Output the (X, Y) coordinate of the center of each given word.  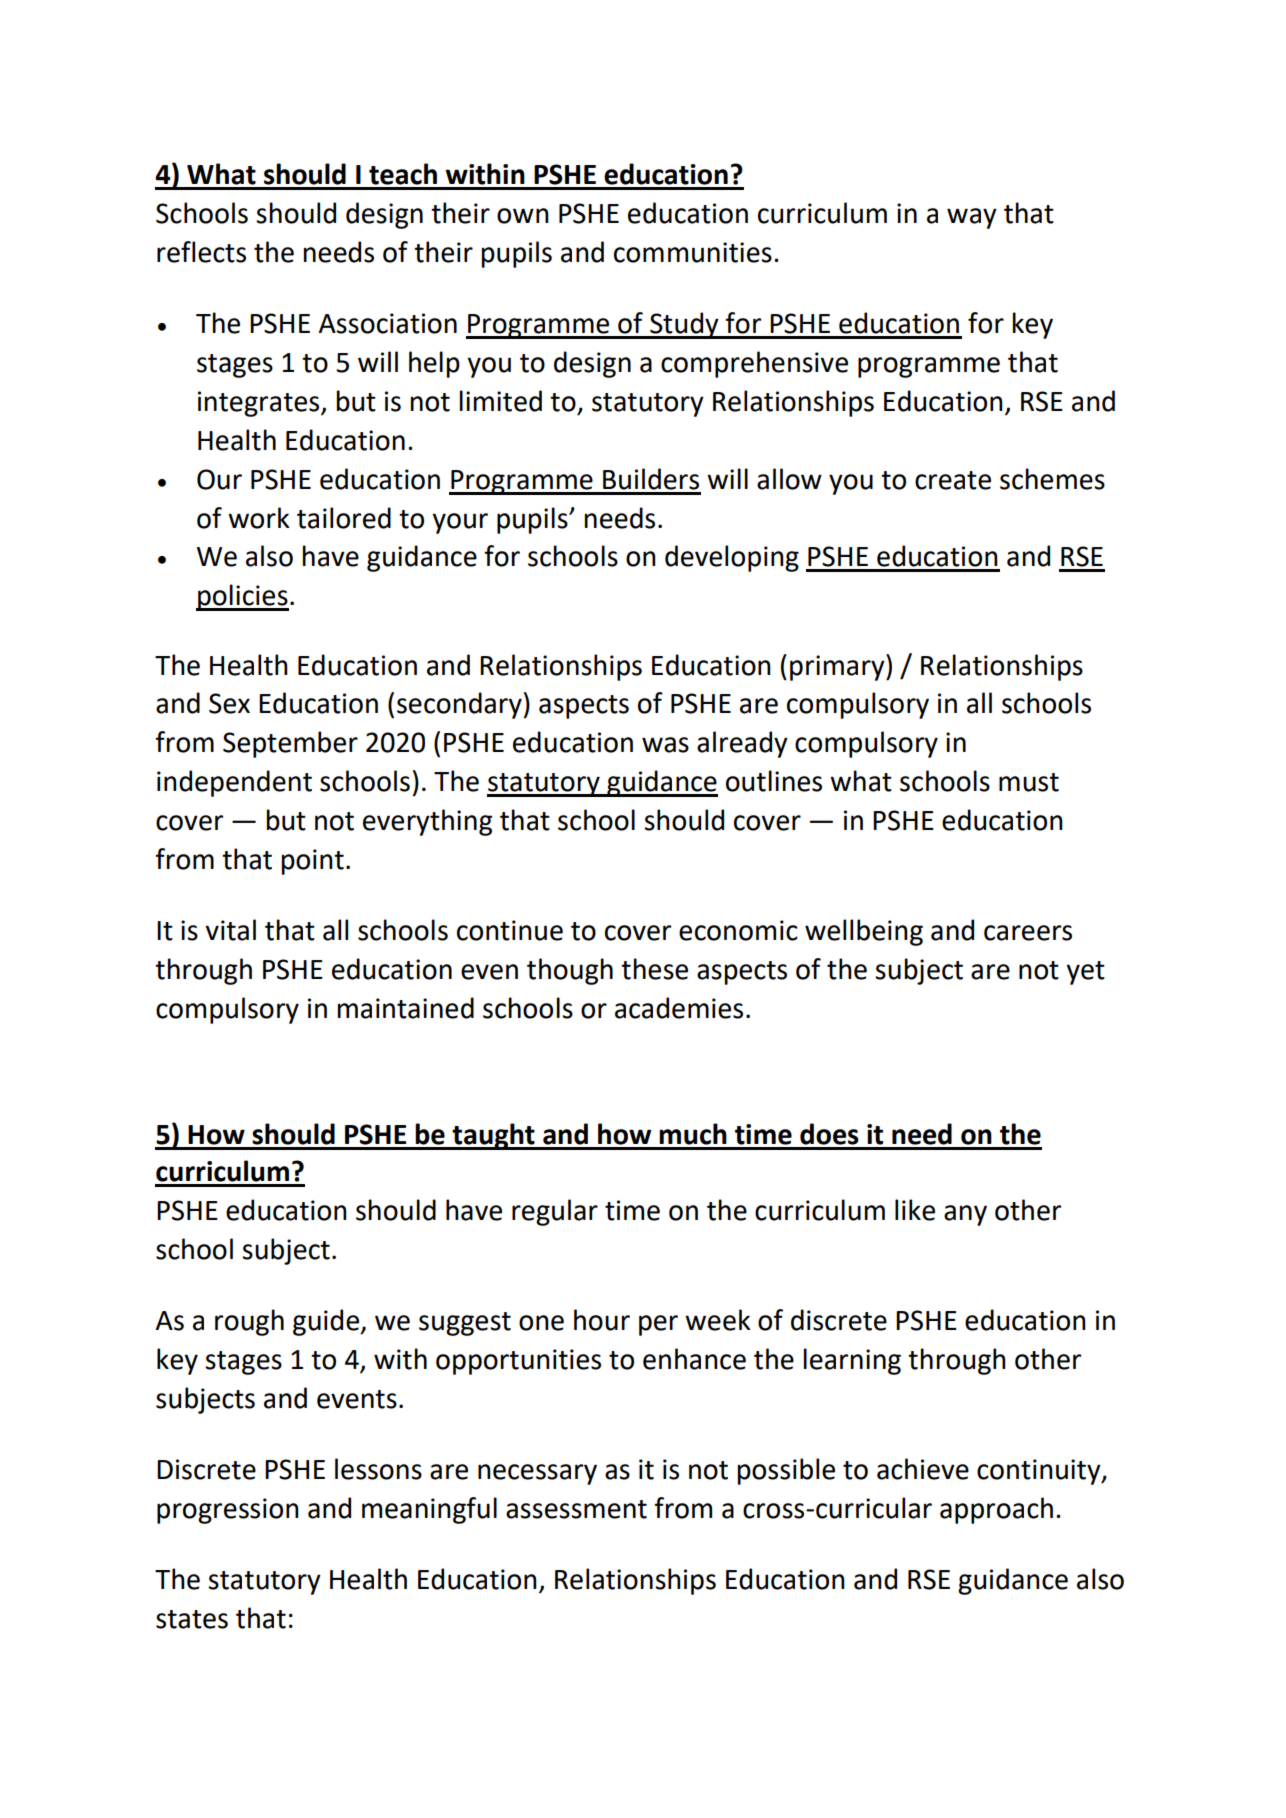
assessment (576, 1509)
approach (996, 1510)
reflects (201, 252)
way (972, 218)
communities (693, 252)
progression (228, 1511)
